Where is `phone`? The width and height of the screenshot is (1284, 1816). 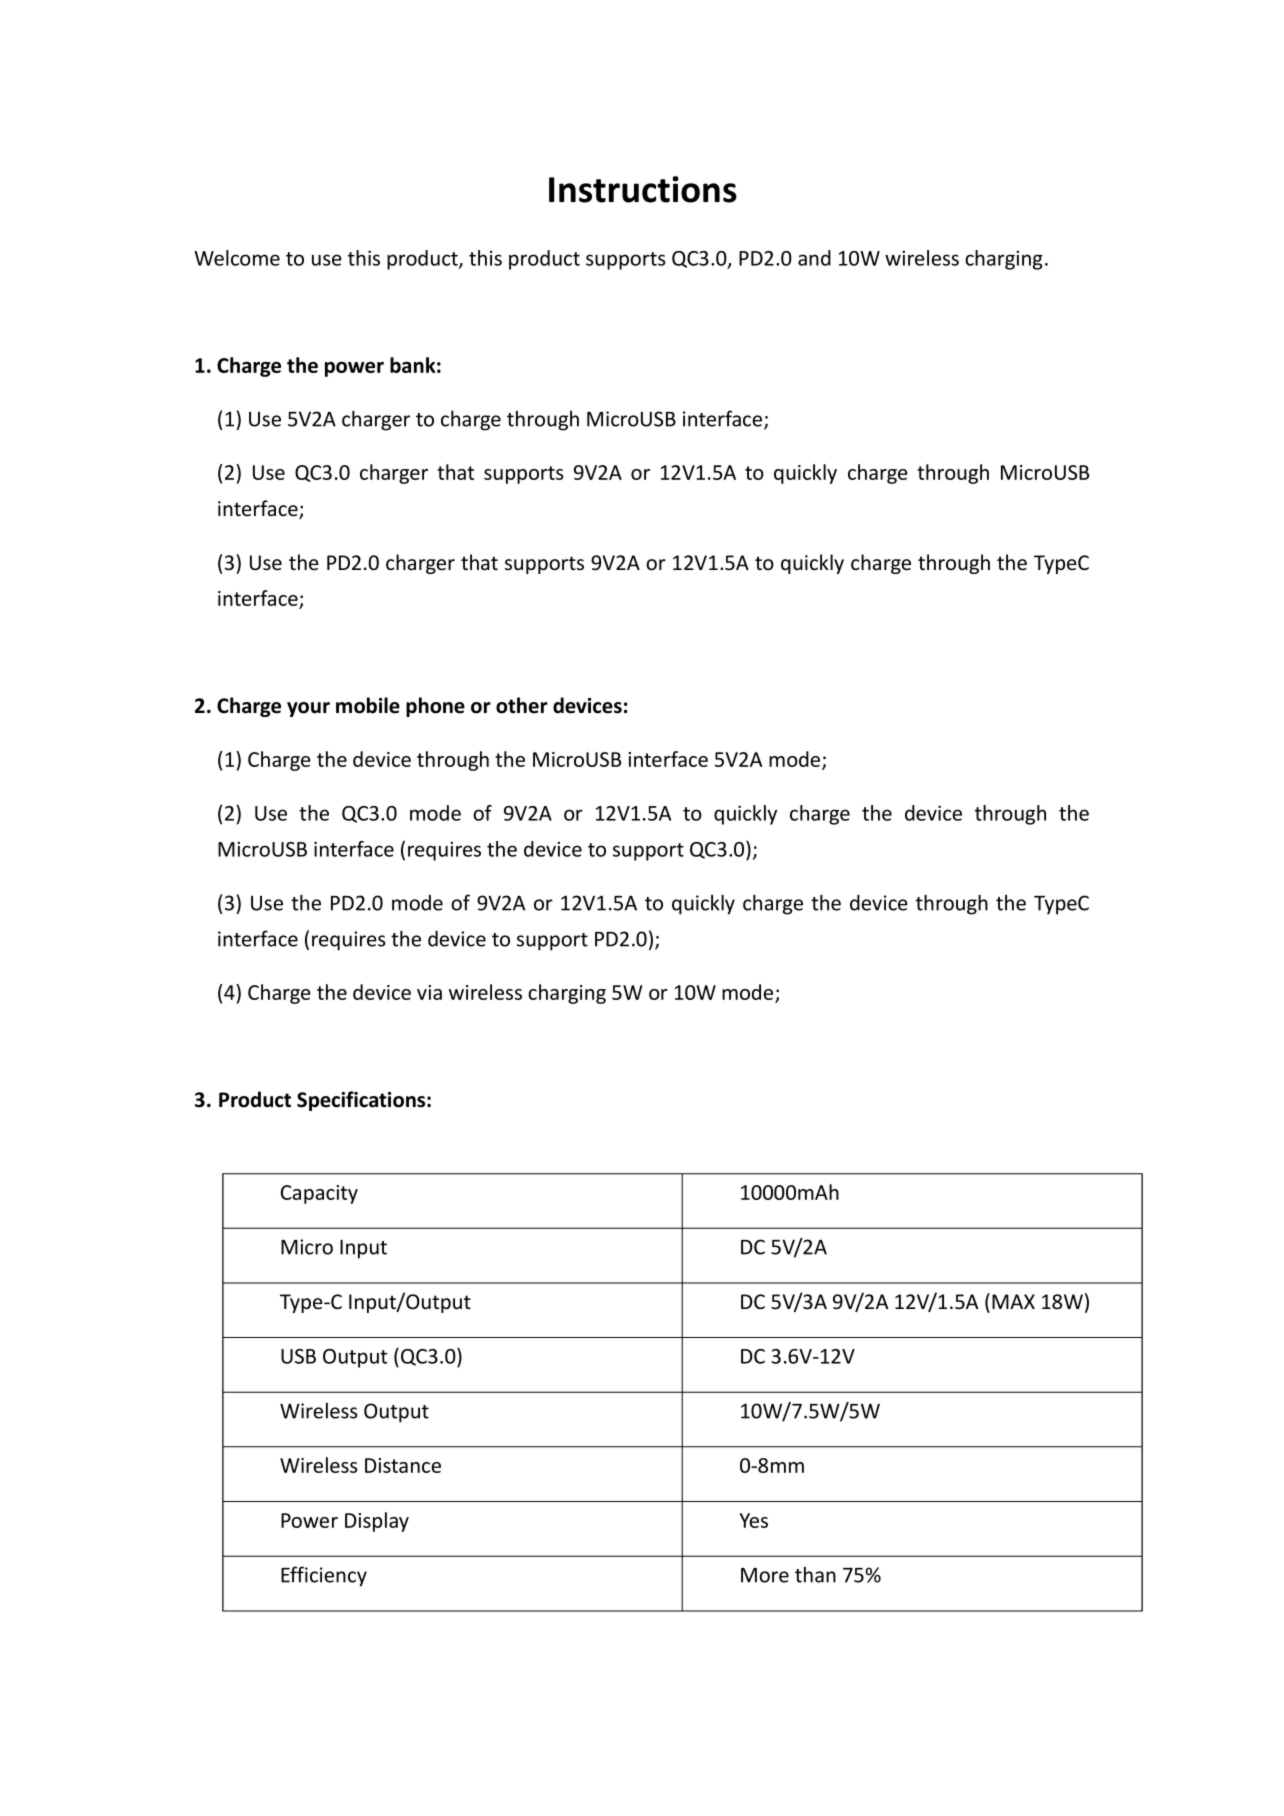
phone is located at coordinates (435, 707).
